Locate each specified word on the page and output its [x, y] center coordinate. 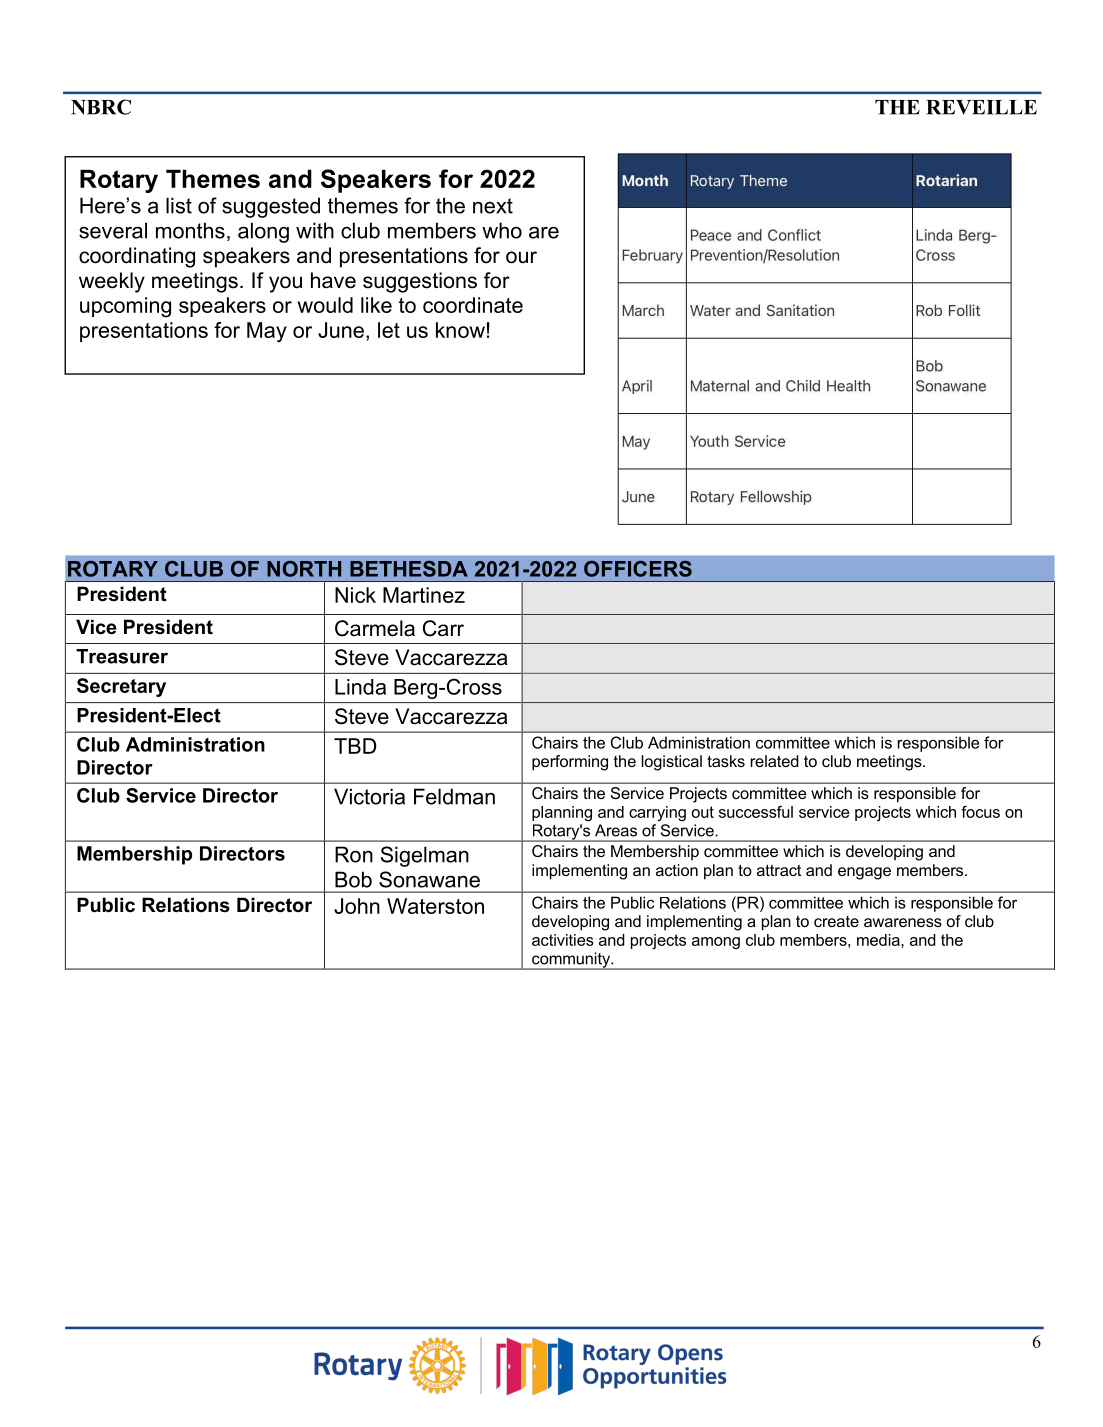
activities [563, 940]
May [267, 332]
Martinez [424, 595]
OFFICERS [638, 569]
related [775, 761]
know [460, 330]
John [357, 906]
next [493, 206]
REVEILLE [981, 107]
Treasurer [122, 656]
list [179, 205]
